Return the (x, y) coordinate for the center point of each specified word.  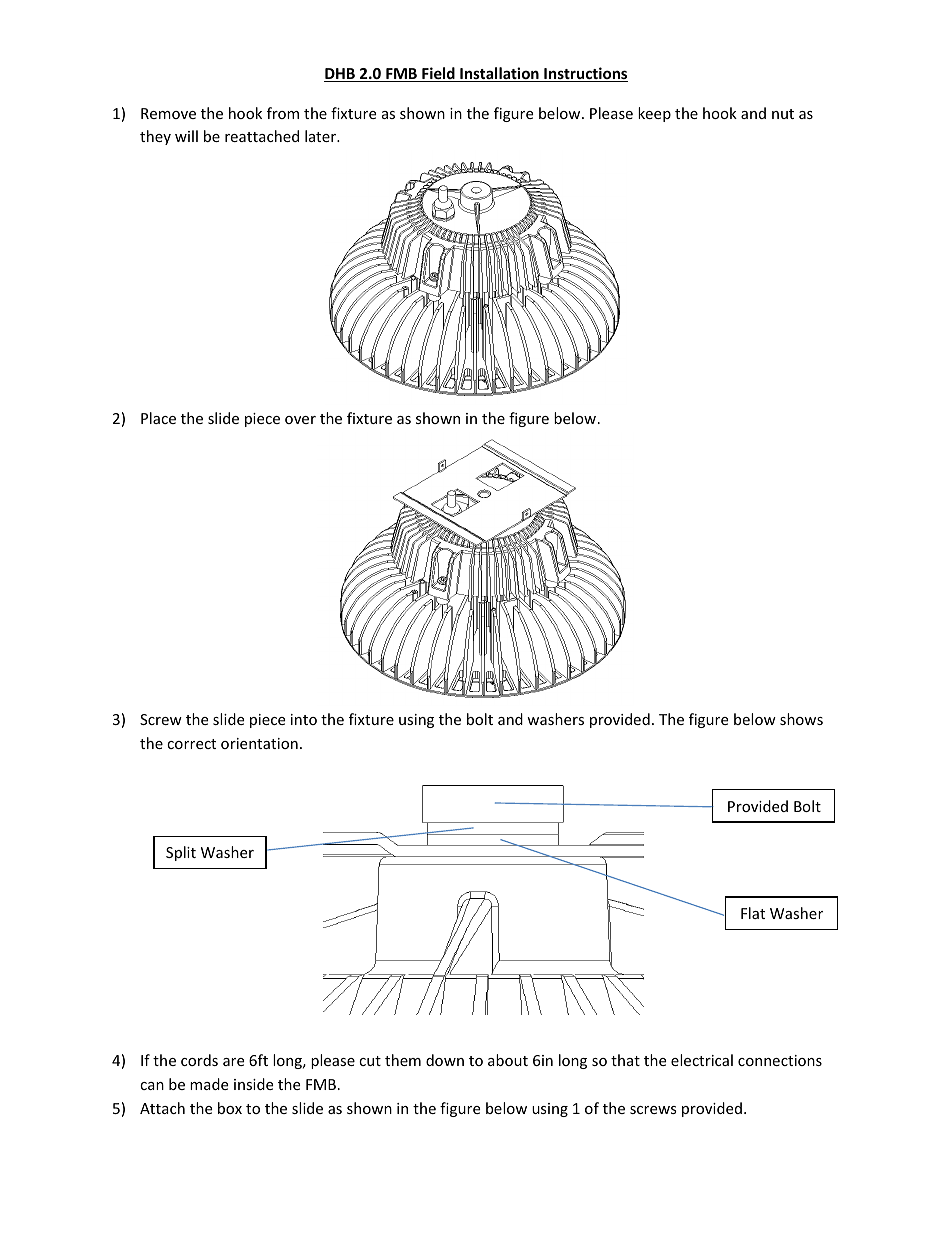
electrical (702, 1060)
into (304, 719)
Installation (499, 74)
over (300, 420)
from (283, 113)
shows (801, 719)
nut (783, 114)
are (233, 1062)
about (508, 1060)
